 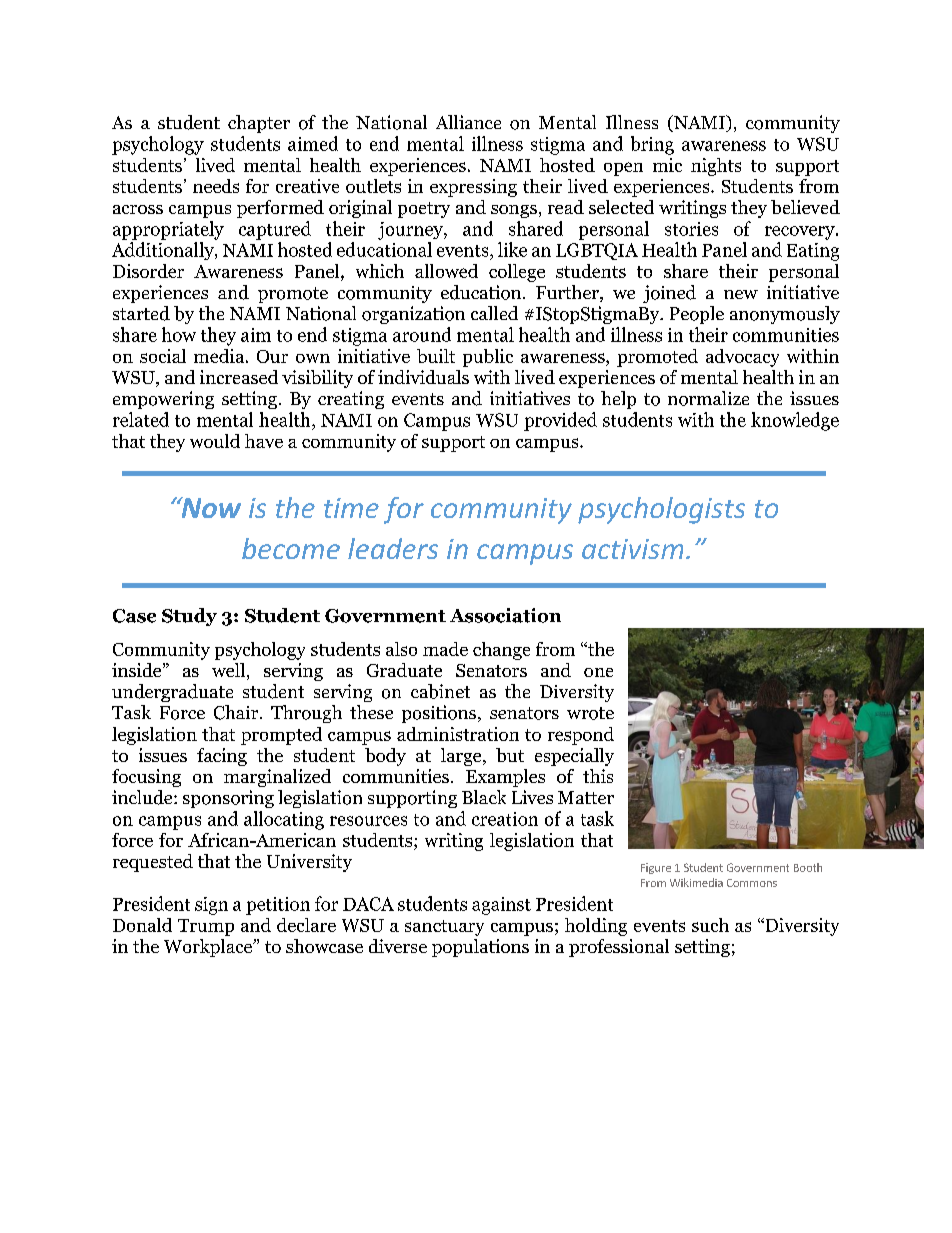 I want to click on administration, so click(x=458, y=734).
